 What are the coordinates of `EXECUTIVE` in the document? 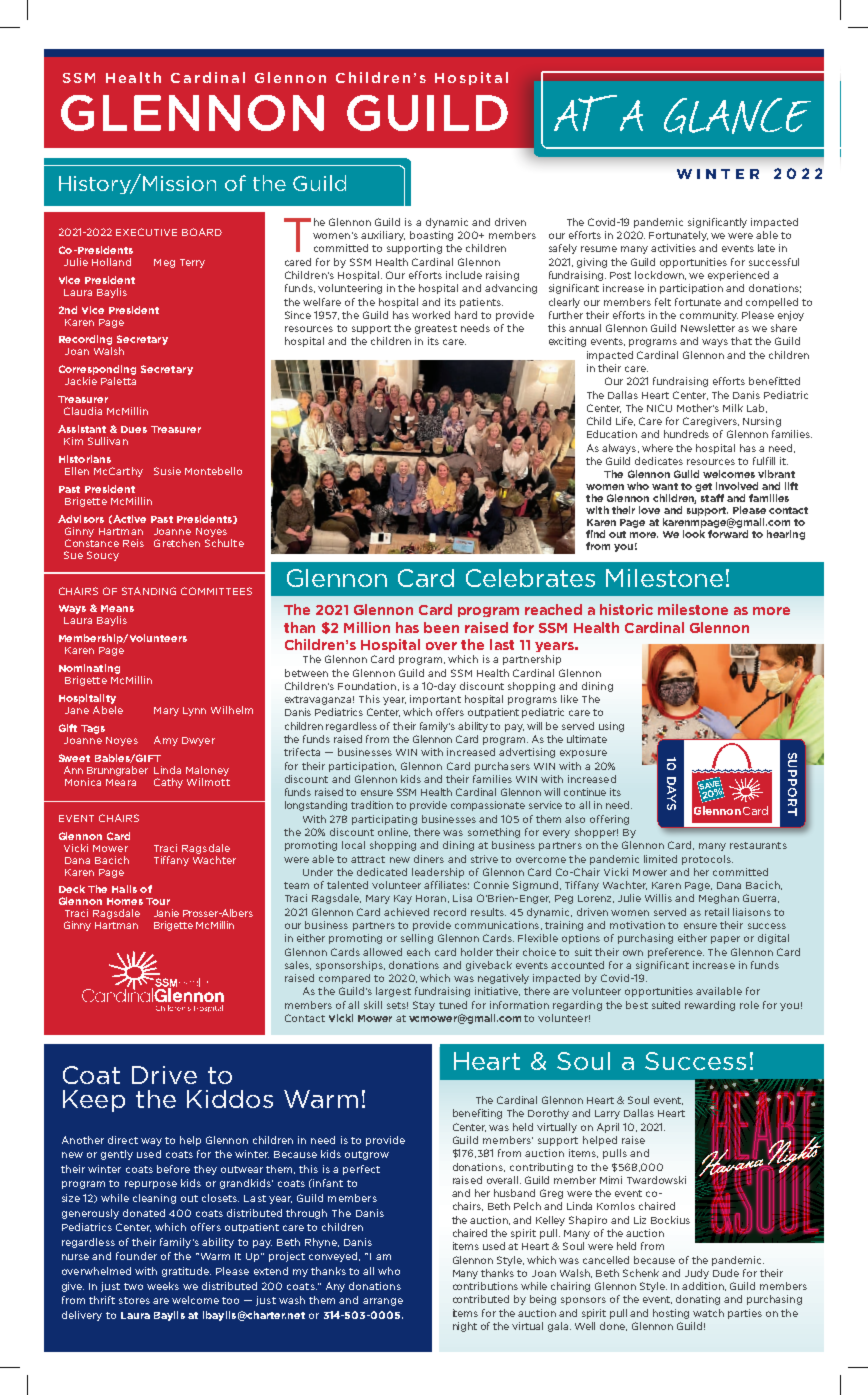 It's located at (146, 232).
